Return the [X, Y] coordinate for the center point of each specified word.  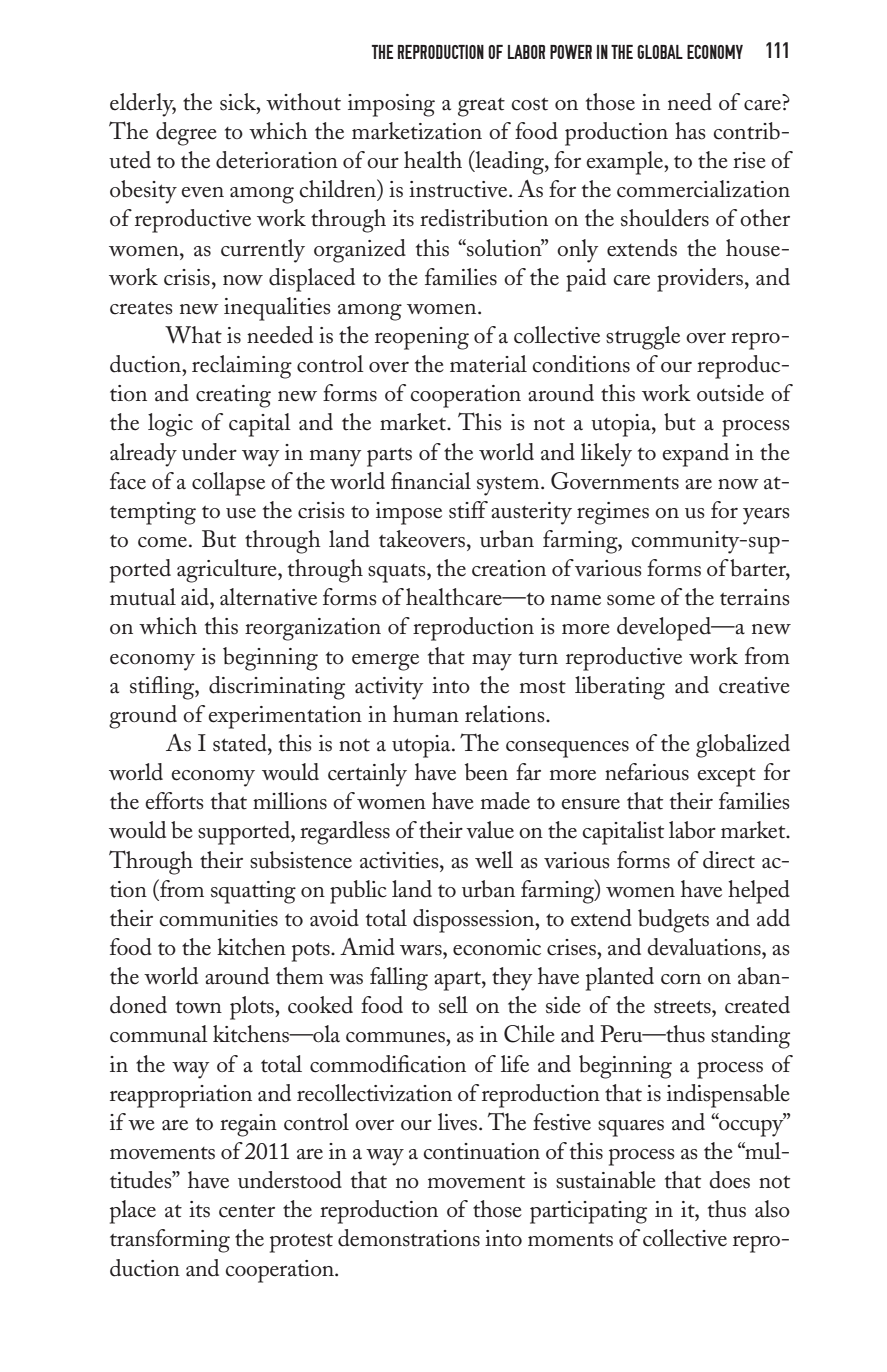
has [690, 131]
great [481, 107]
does [729, 1180]
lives [459, 1122]
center [247, 1211]
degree [186, 134]
